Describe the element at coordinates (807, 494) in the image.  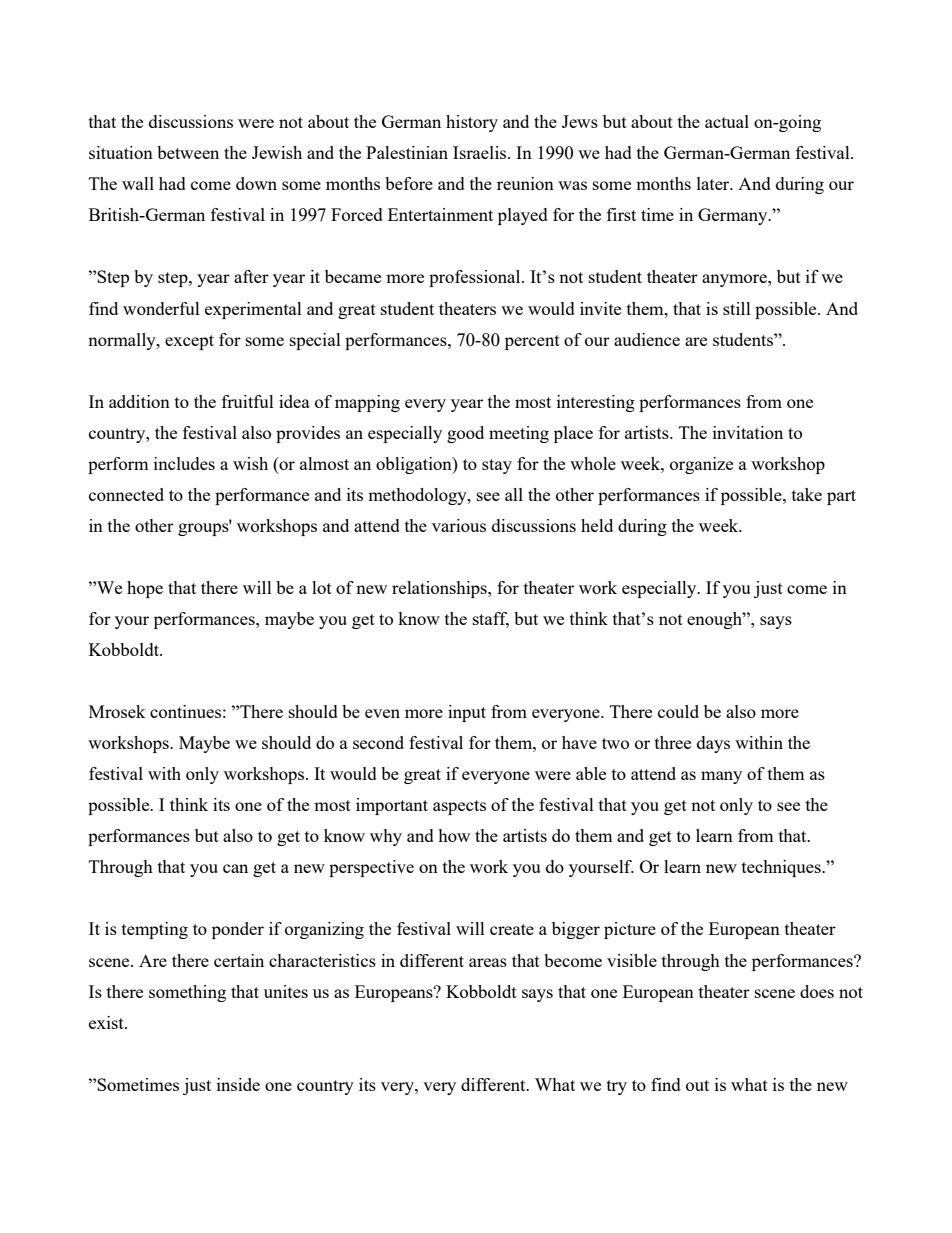
I see `take` at that location.
